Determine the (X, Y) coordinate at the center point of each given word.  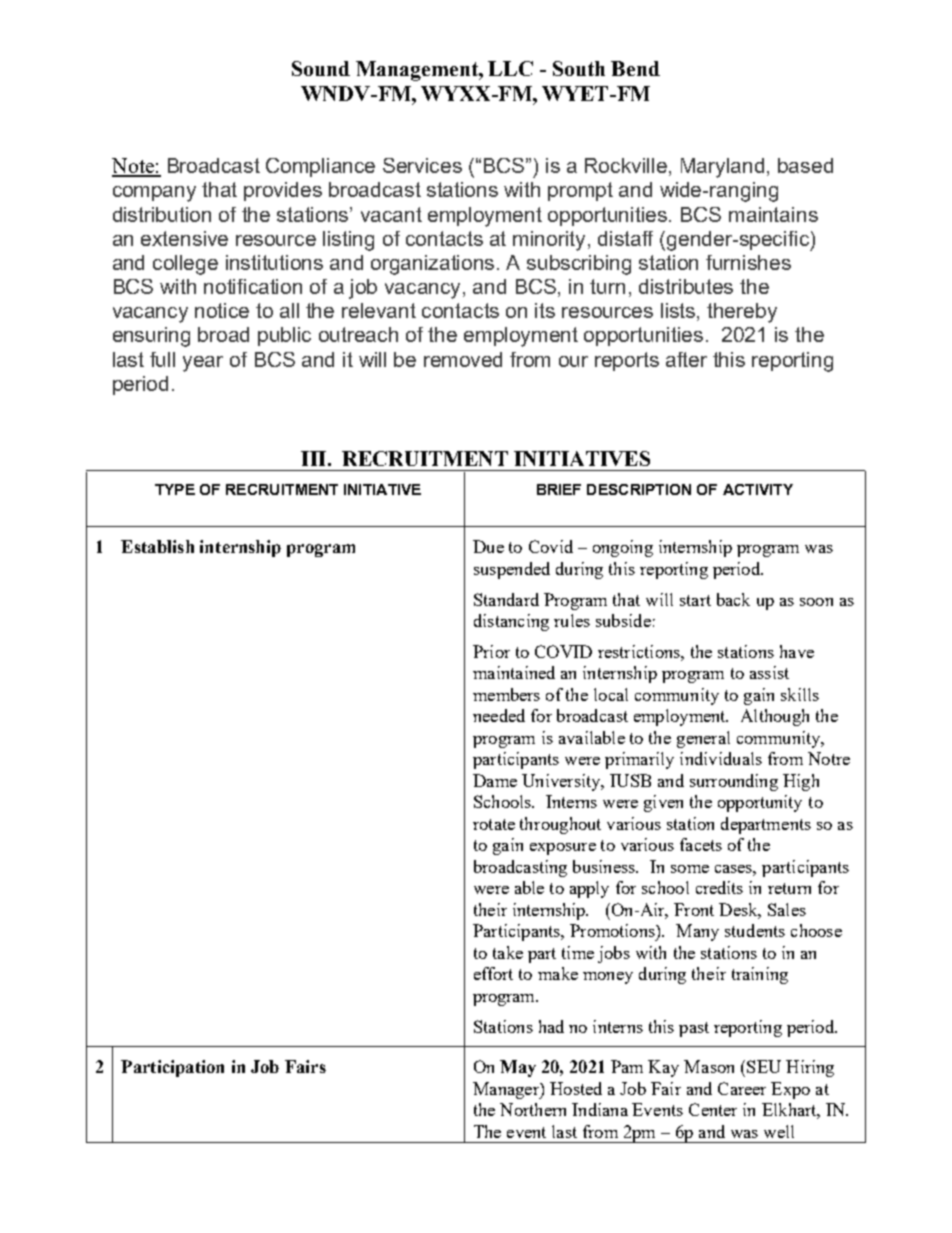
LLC (510, 68)
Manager (507, 1090)
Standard (506, 599)
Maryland (722, 168)
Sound (321, 68)
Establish (157, 546)
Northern (533, 1109)
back (733, 599)
